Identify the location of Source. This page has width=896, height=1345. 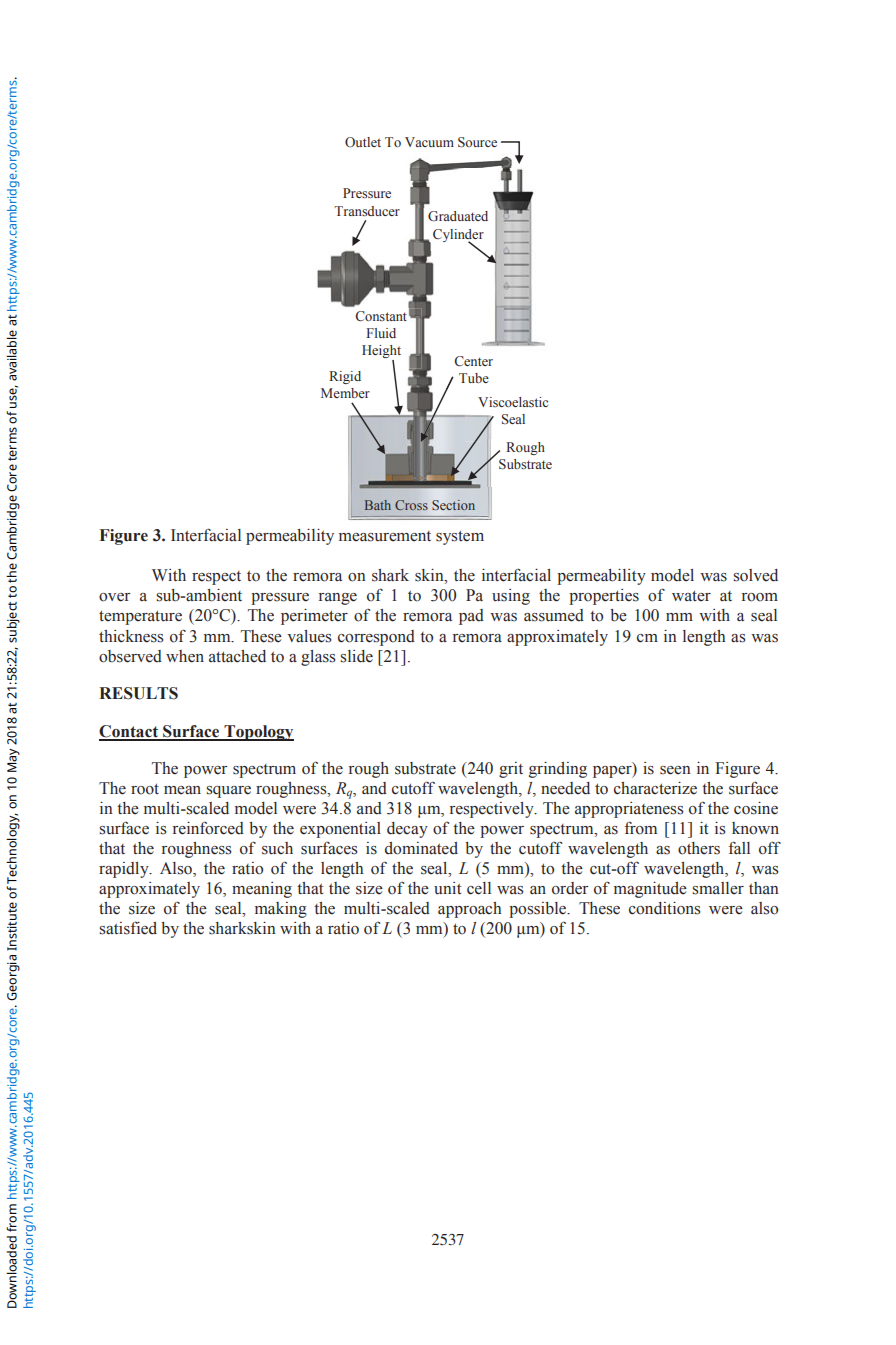
(477, 142).
